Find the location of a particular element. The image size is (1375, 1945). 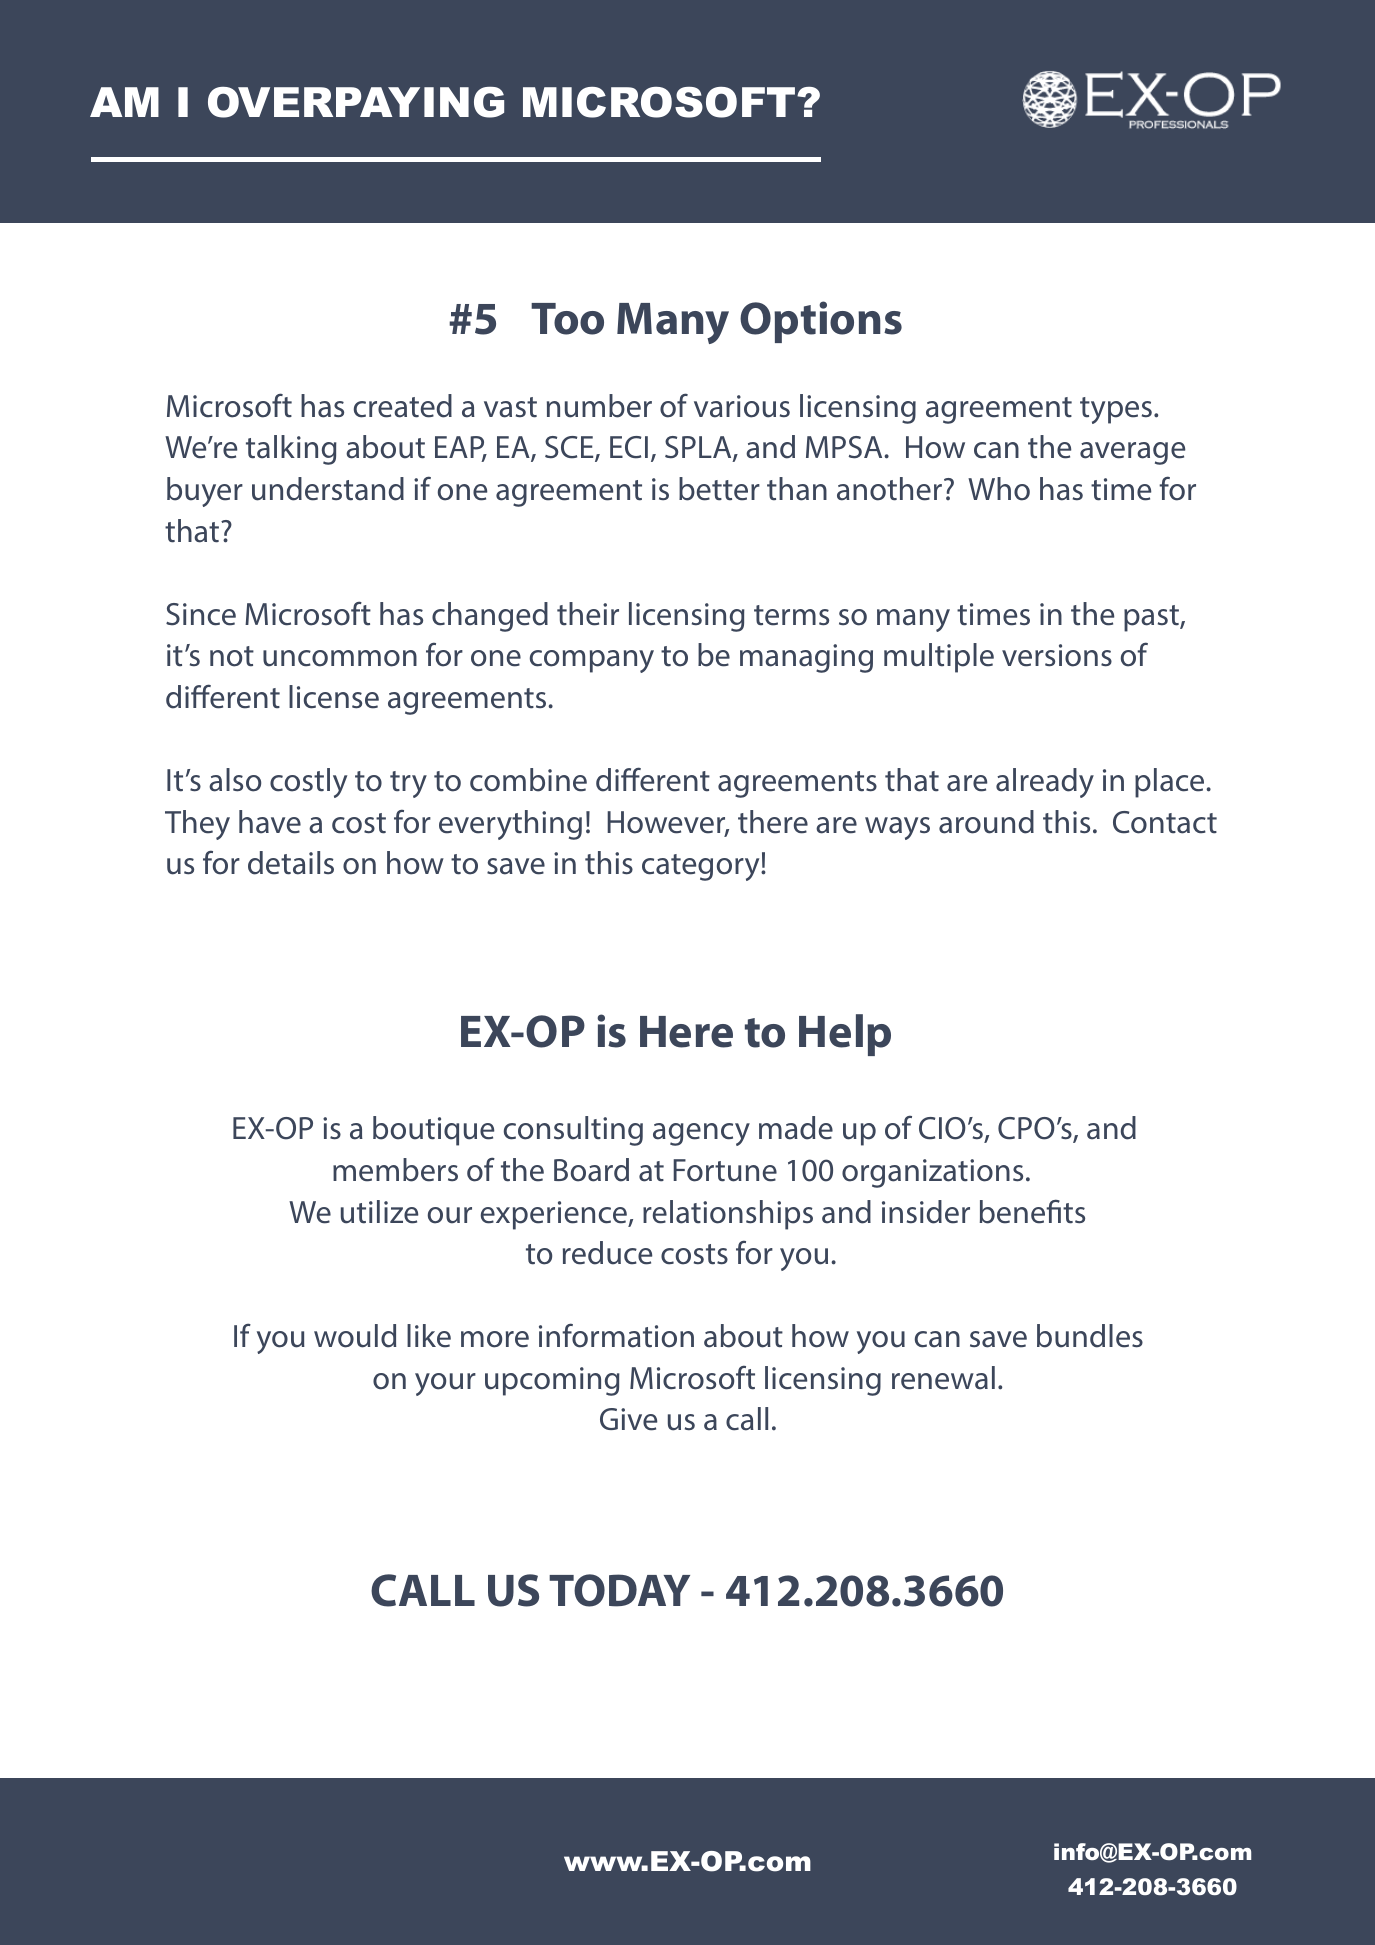

OVERPAYING is located at coordinates (356, 102).
